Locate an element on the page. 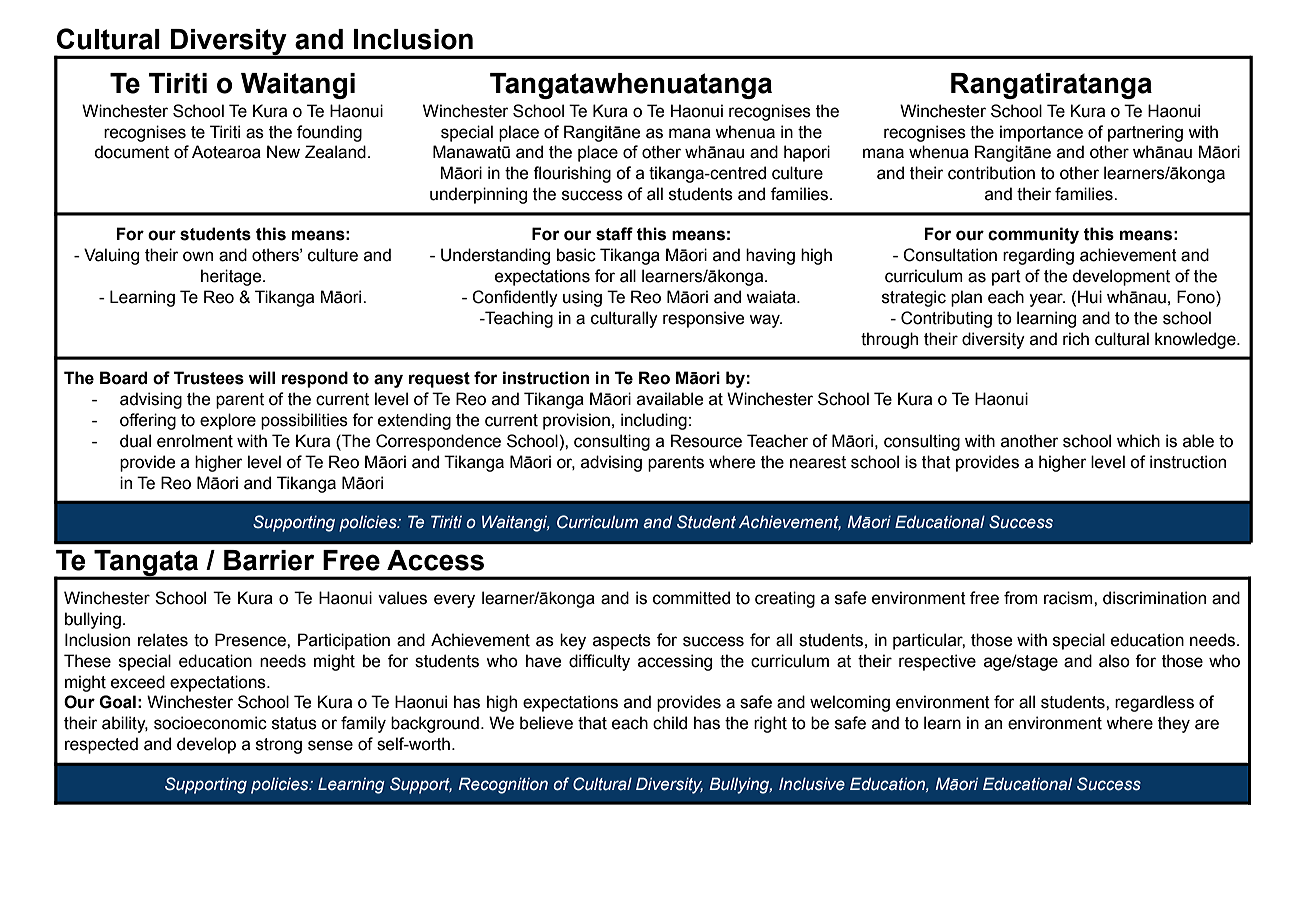 Image resolution: width=1307 pixels, height=924 pixels. which is located at coordinates (1138, 441).
